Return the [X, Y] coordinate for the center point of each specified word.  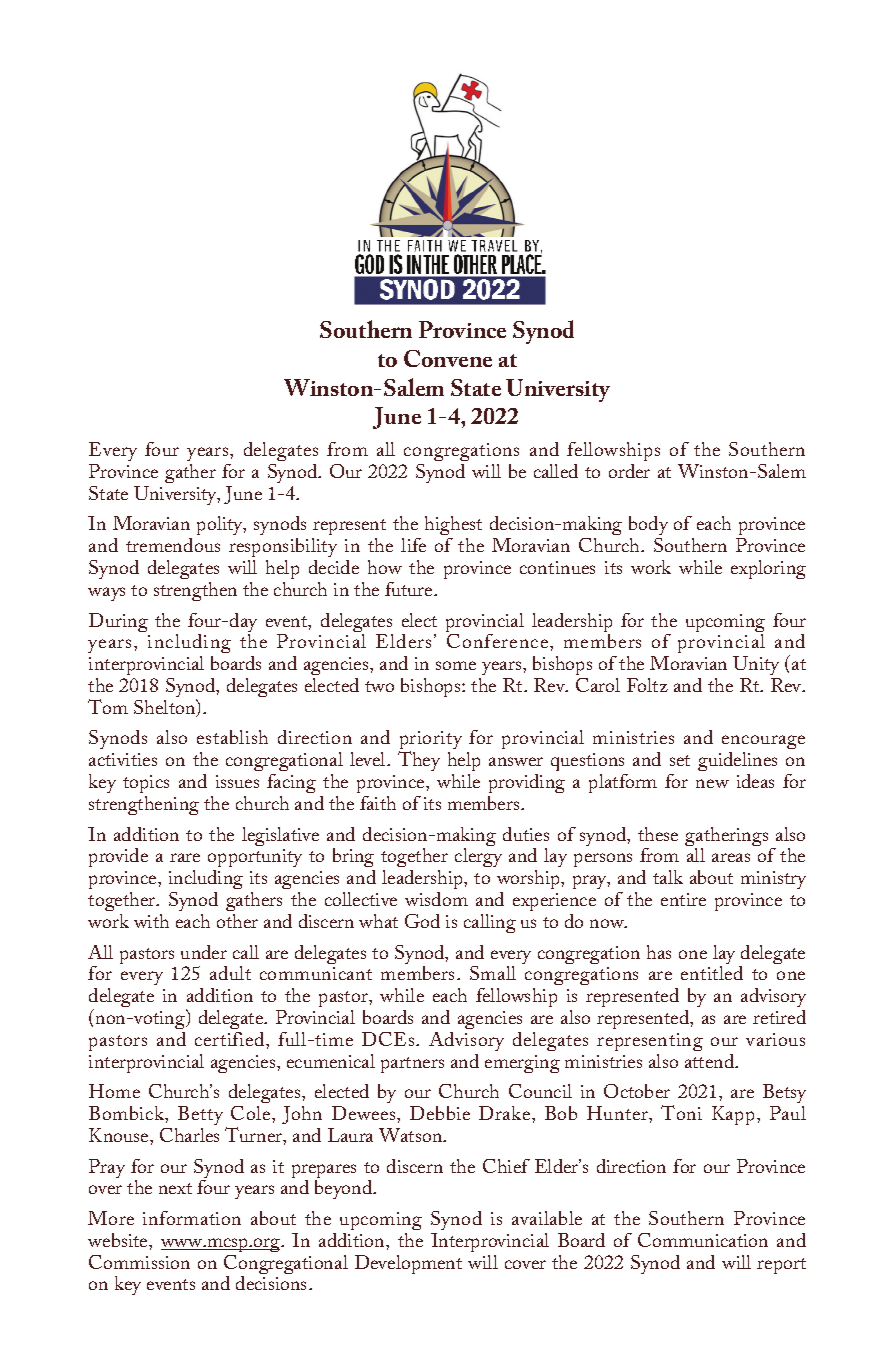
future [410, 589]
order [629, 471]
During [118, 622]
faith [378, 803]
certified [231, 1039]
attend [711, 1061]
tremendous [173, 545]
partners [412, 1065]
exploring [768, 569]
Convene [448, 358]
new [712, 783]
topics [146, 786]
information [192, 1218]
